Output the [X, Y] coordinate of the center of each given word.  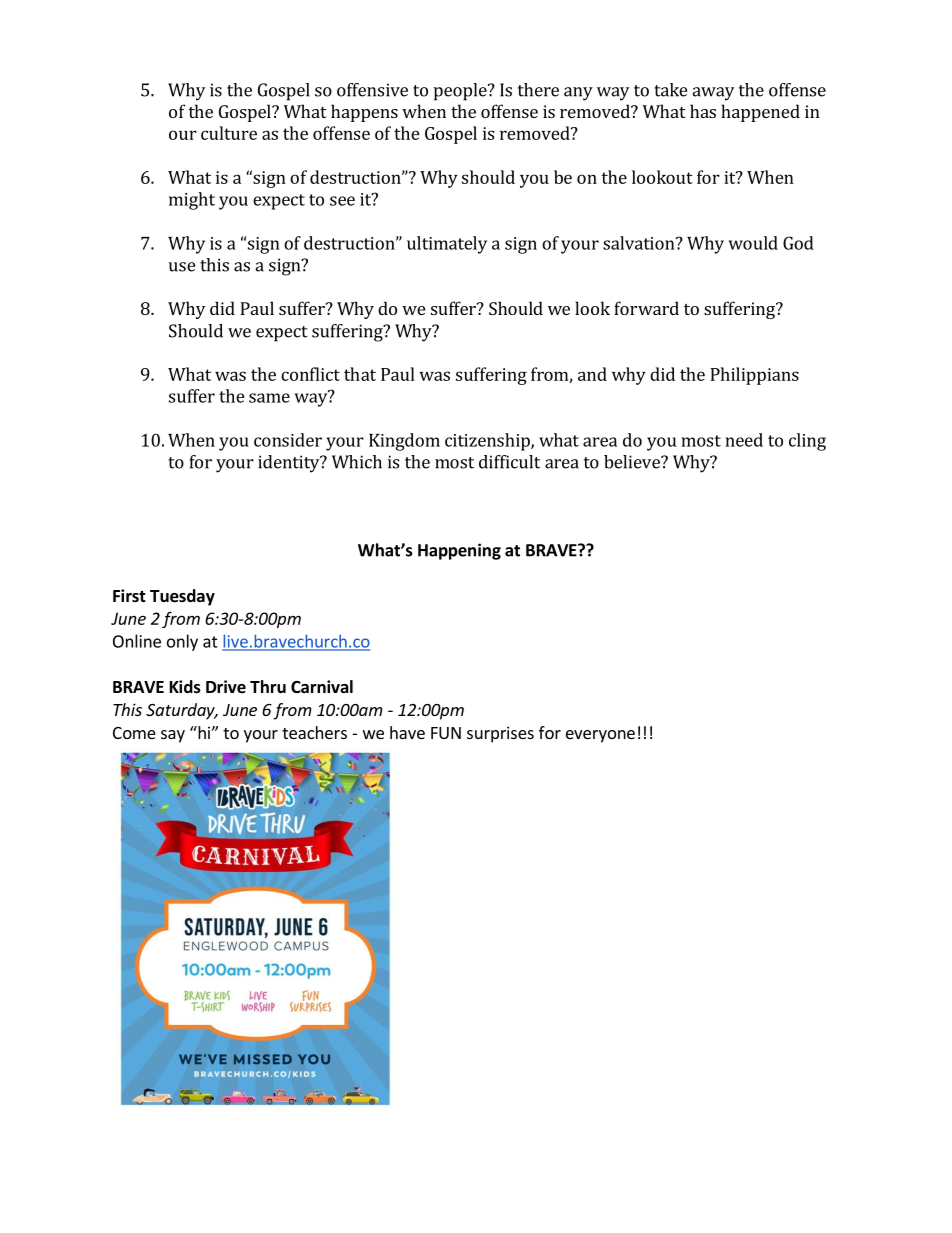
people [461, 92]
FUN [446, 733]
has [703, 111]
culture [229, 133]
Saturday [181, 711]
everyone [600, 736]
